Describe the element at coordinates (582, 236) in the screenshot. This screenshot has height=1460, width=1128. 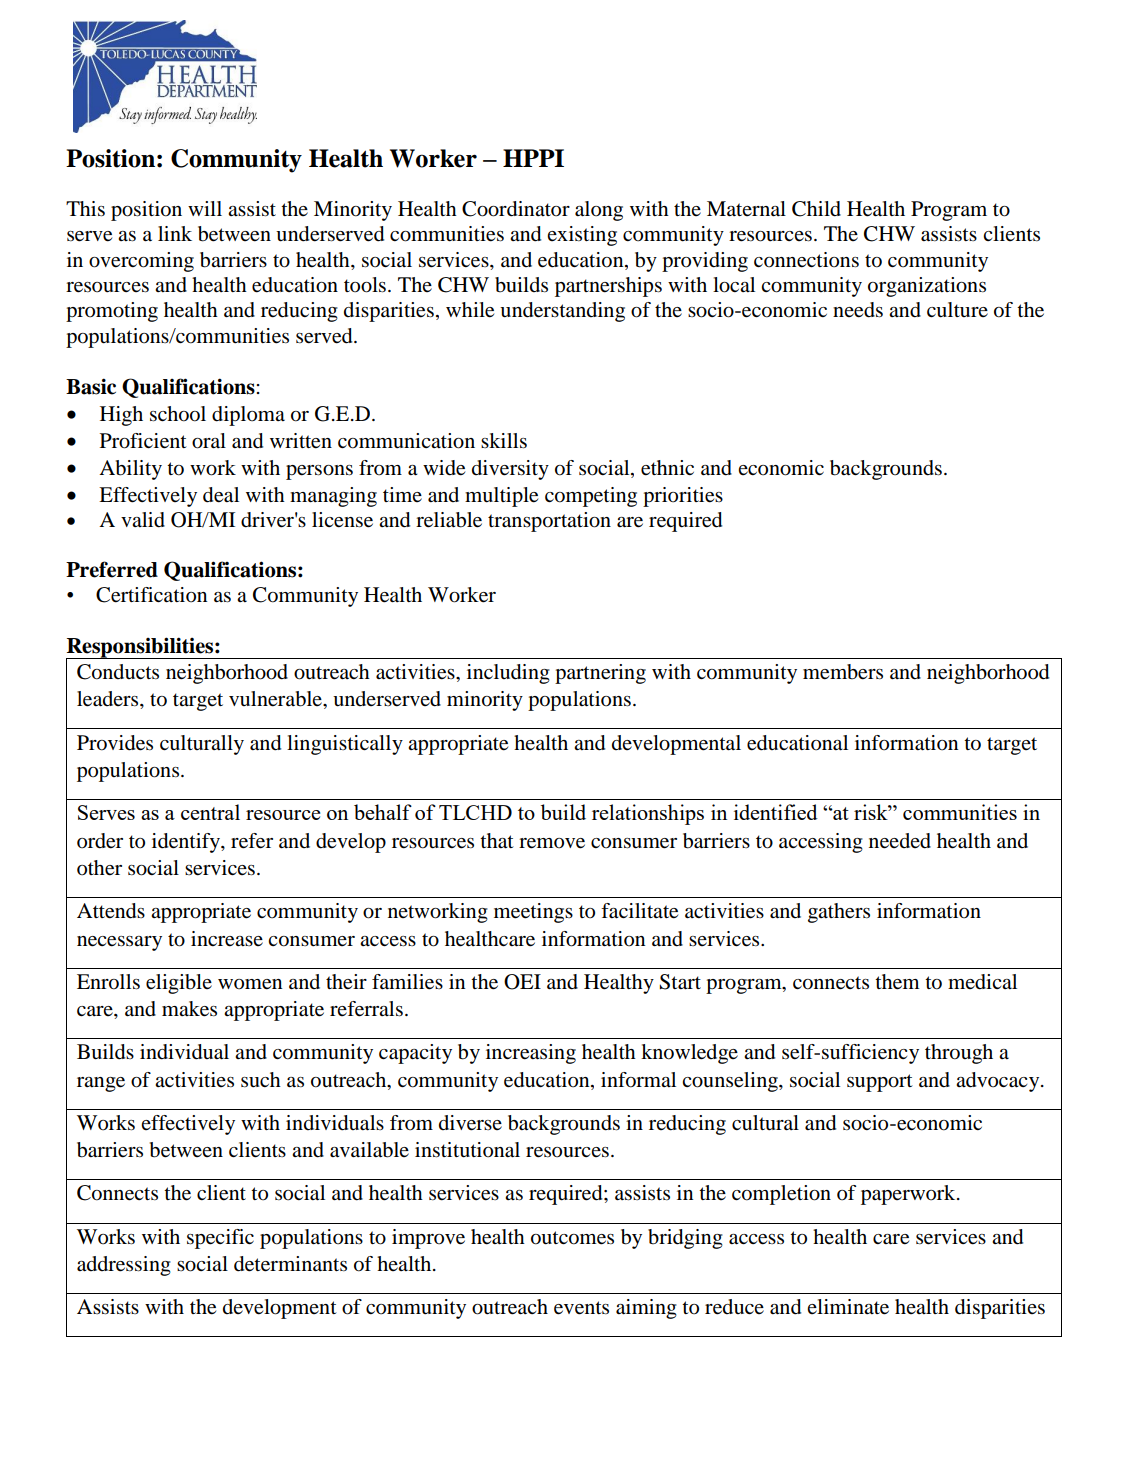
I see `existing` at that location.
